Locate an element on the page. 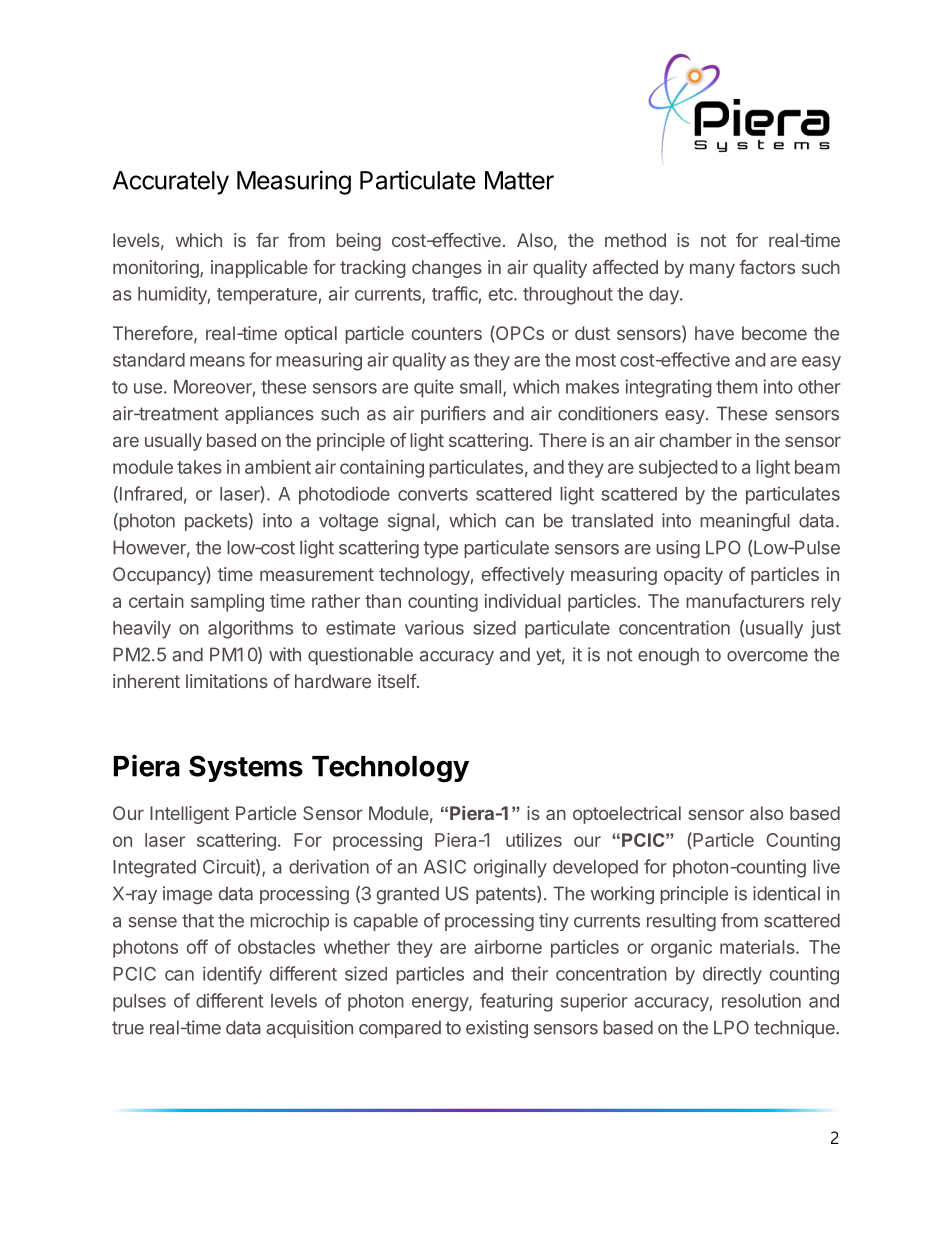 The height and width of the page is (1233, 952). small is located at coordinates (480, 387).
